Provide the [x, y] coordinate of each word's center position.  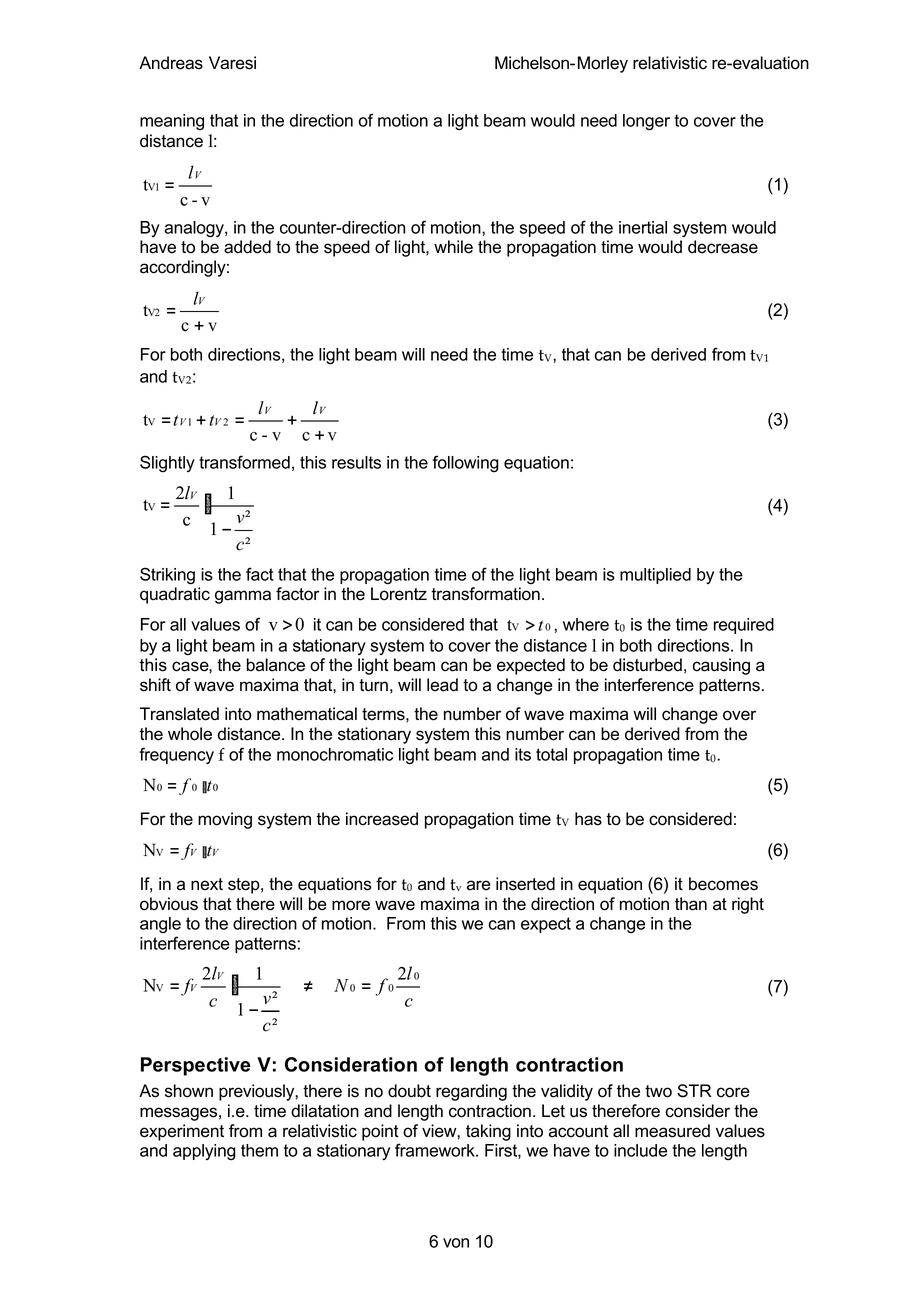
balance [276, 665]
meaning [172, 122]
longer [646, 122]
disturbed [647, 665]
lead [442, 685]
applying [204, 1152]
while [453, 247]
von [456, 1243]
